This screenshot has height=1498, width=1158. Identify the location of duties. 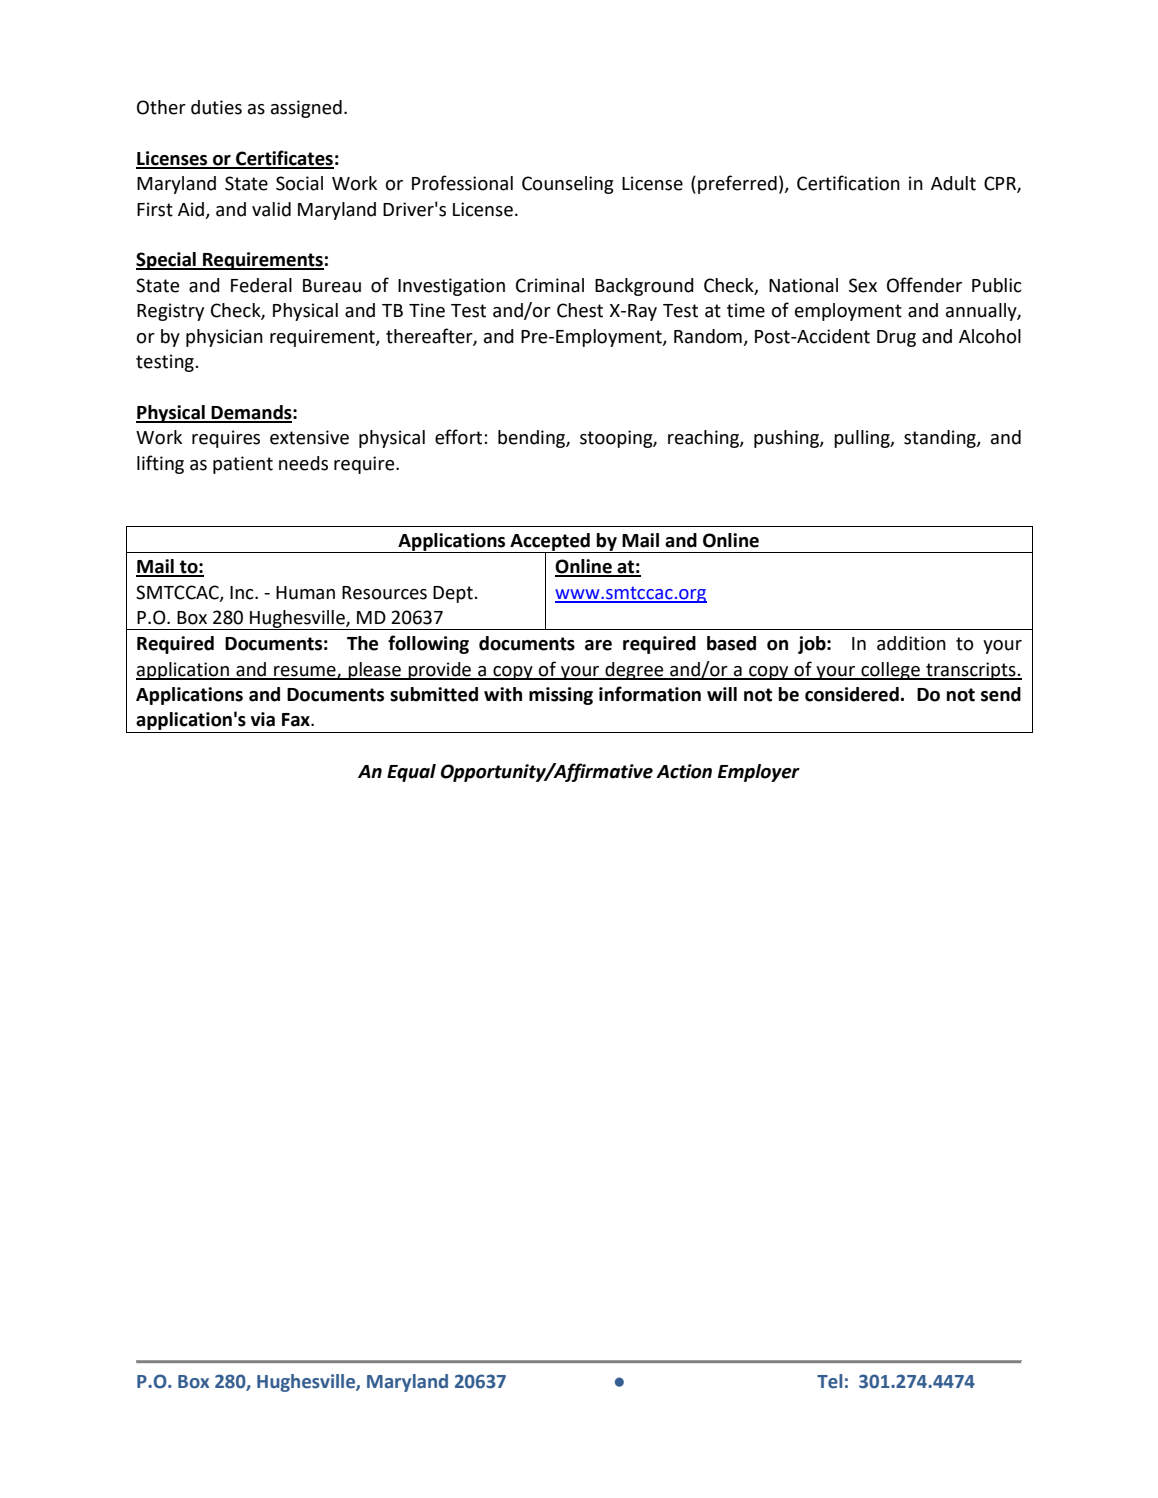
(216, 107).
